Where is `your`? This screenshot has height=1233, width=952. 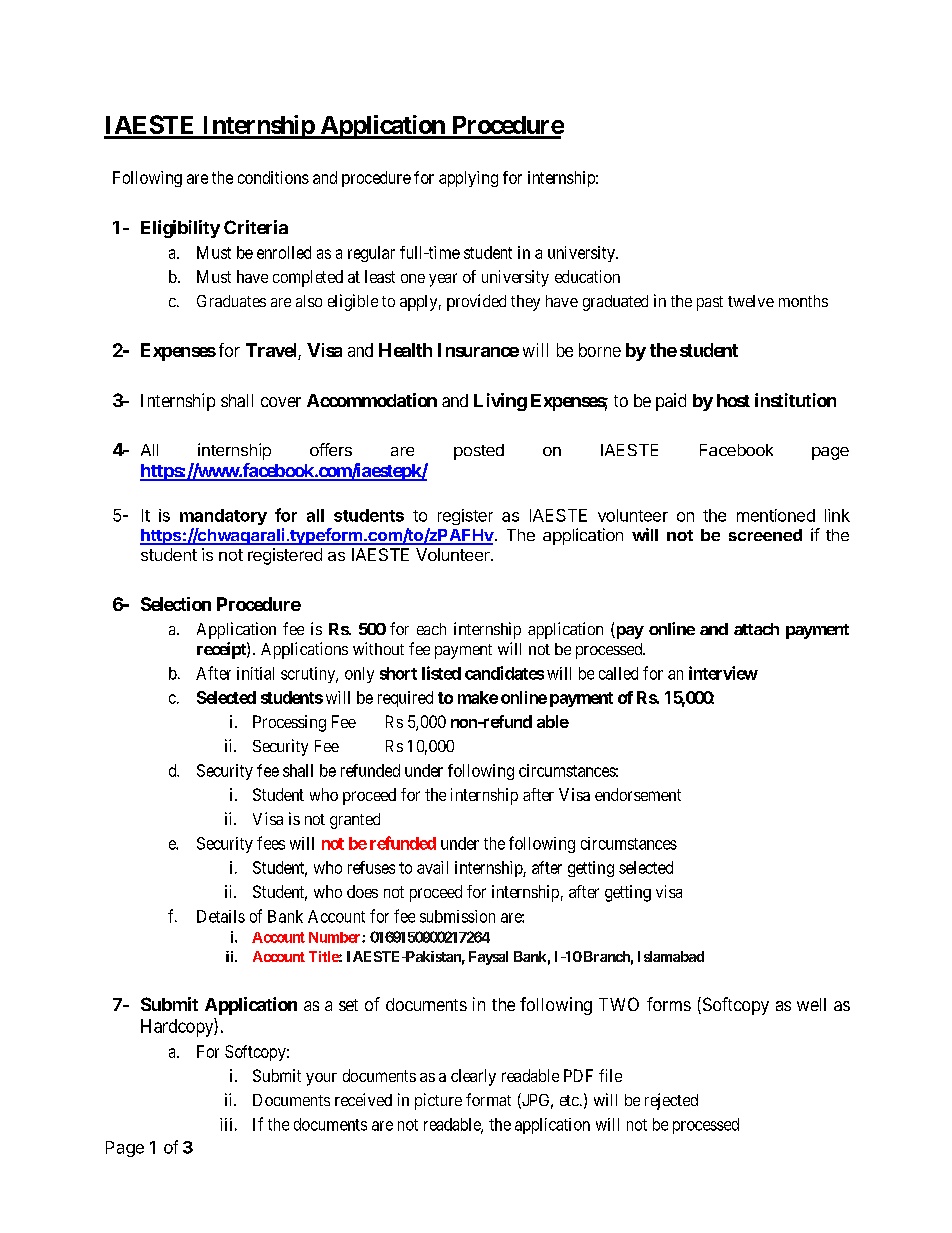
your is located at coordinates (321, 1079).
